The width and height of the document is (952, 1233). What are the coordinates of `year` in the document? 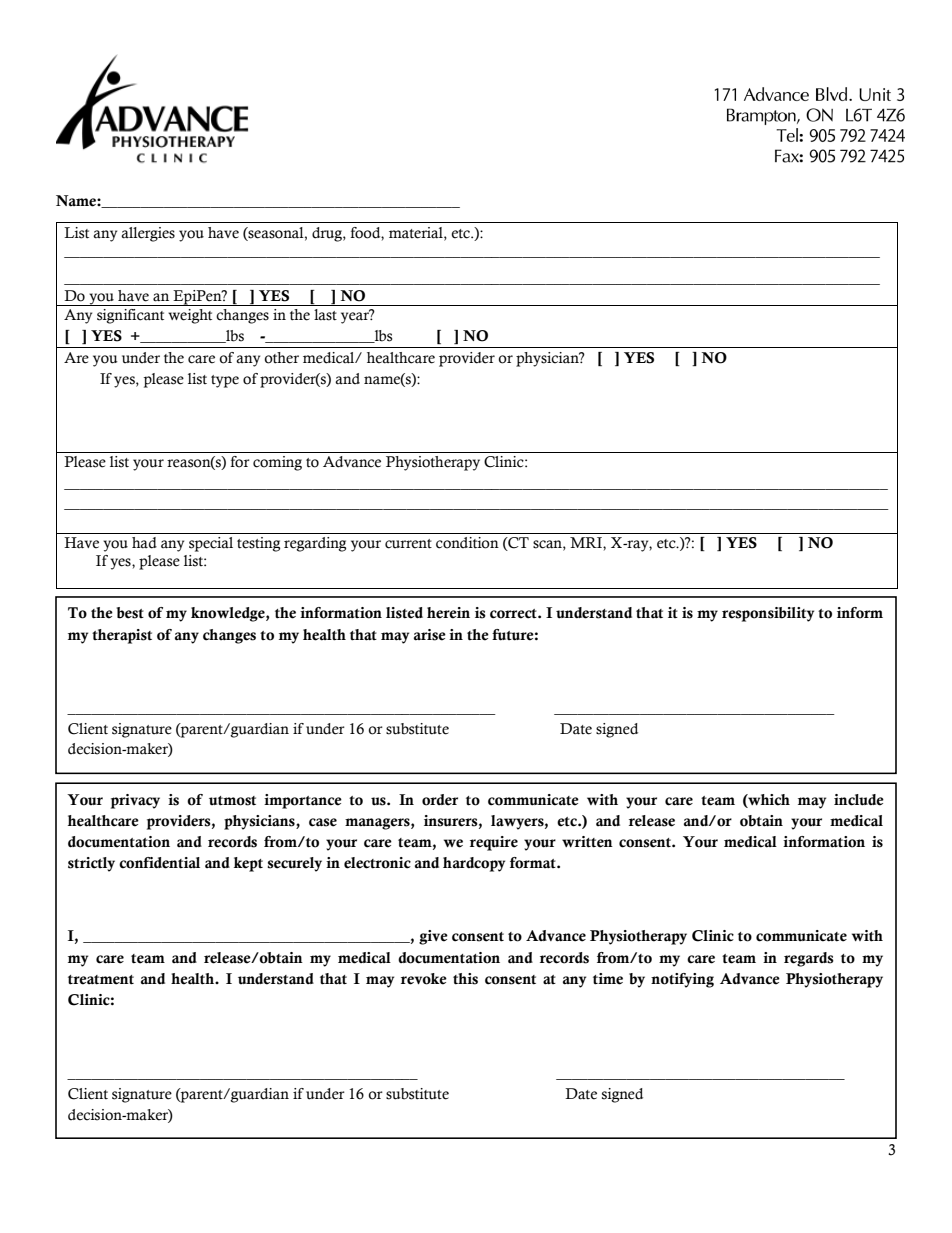 It's located at (356, 317).
